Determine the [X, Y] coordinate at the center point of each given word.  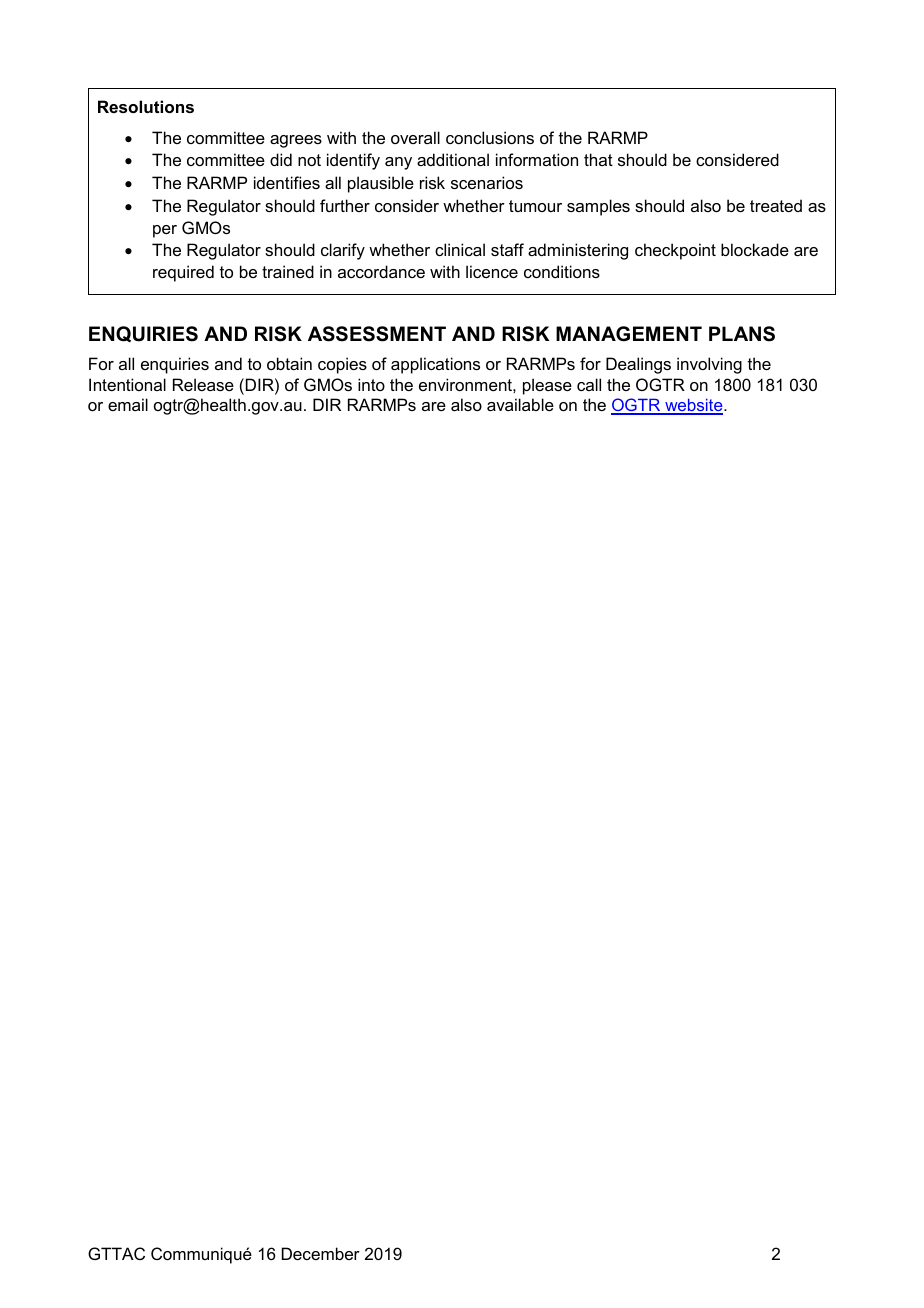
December [321, 1253]
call [589, 384]
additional [453, 159]
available [520, 404]
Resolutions [146, 106]
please [547, 386]
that [598, 159]
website [694, 406]
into [371, 384]
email [128, 404]
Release [203, 384]
